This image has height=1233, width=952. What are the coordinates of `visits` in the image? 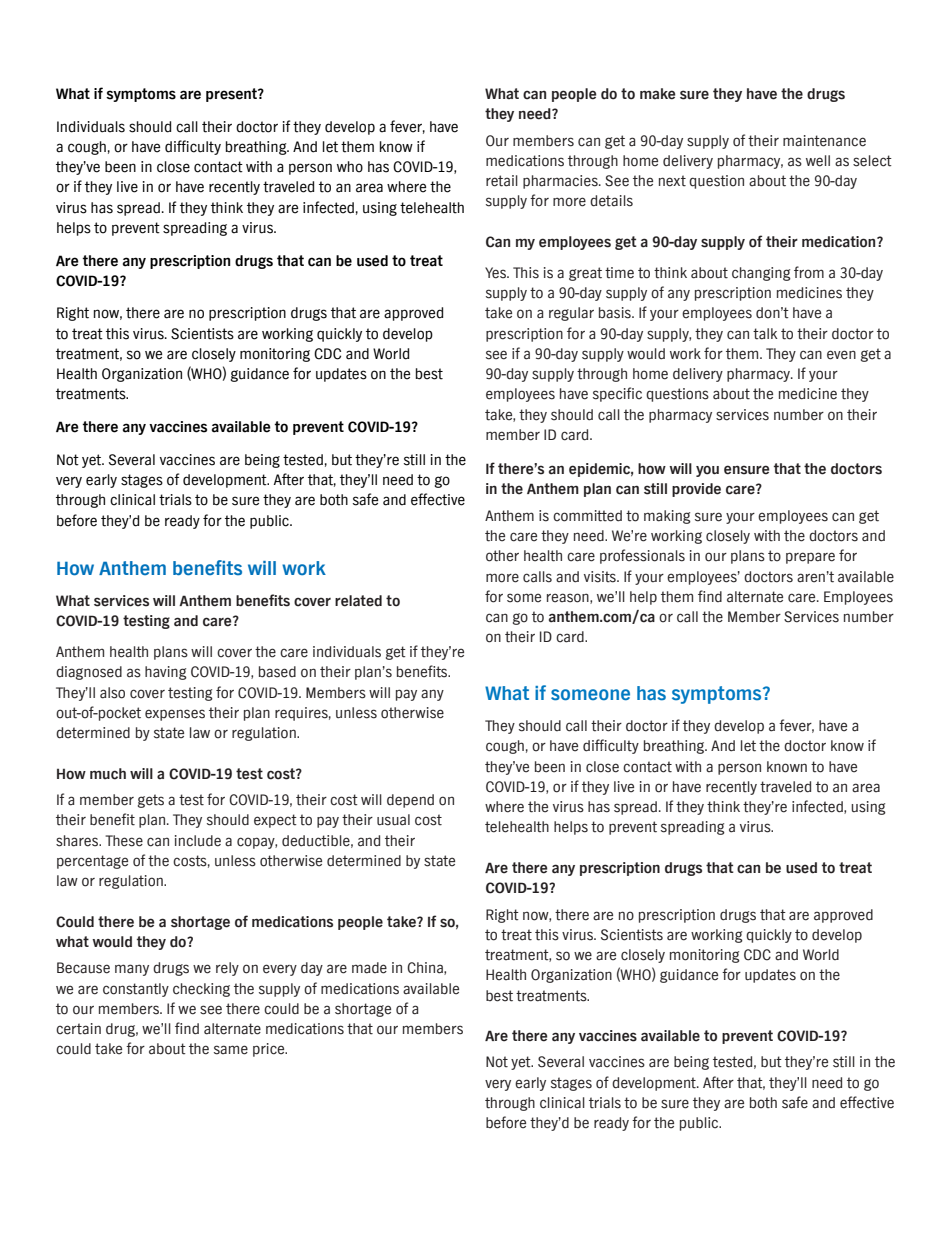 It's located at (601, 577).
